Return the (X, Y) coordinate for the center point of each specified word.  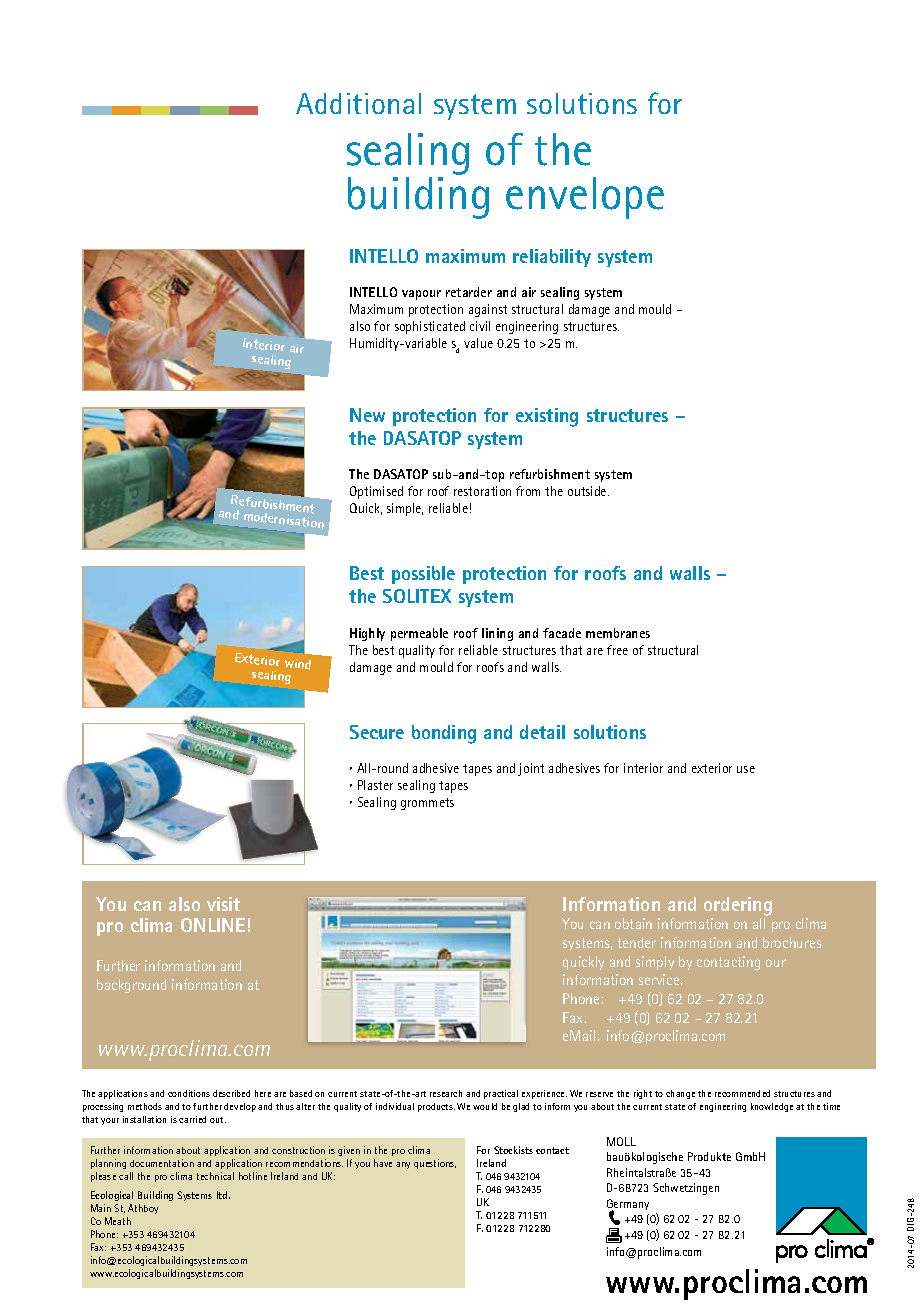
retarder (469, 292)
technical (215, 1176)
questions (435, 1164)
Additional (358, 103)
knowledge (772, 1107)
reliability (552, 258)
